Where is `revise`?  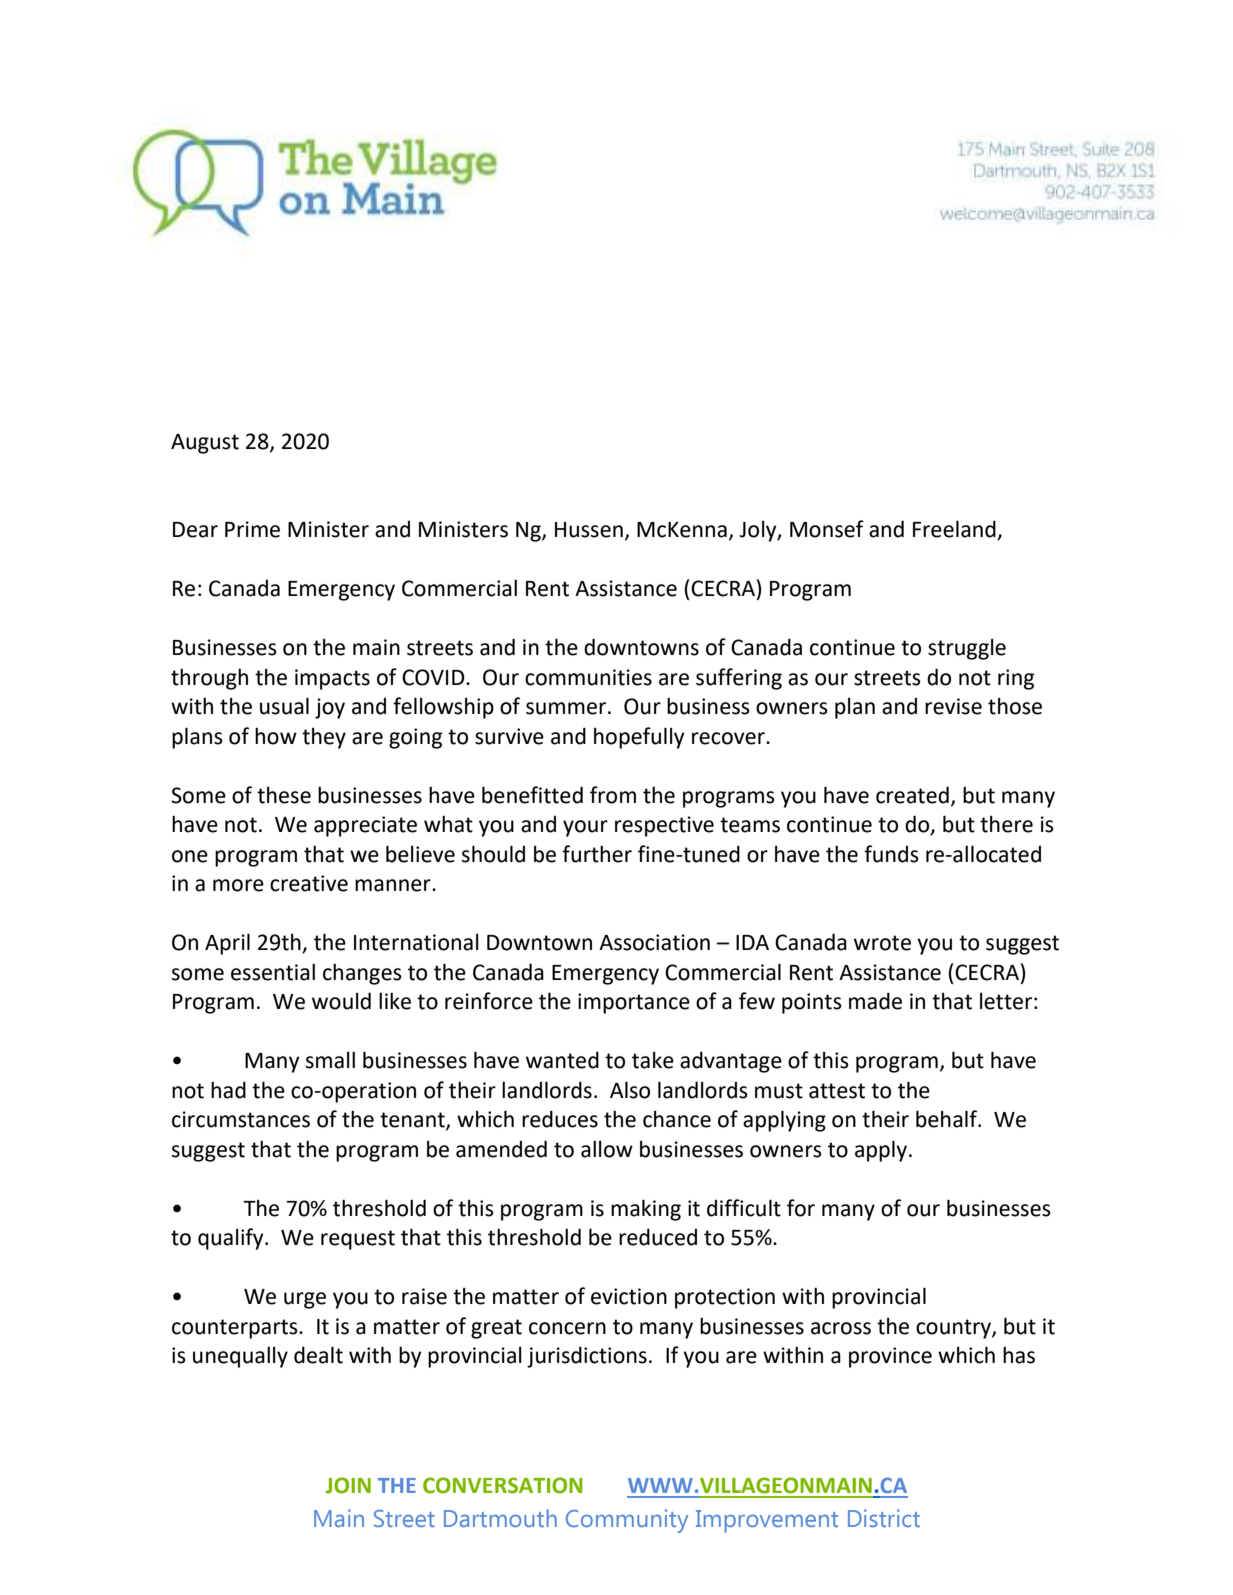 revise is located at coordinates (953, 706).
